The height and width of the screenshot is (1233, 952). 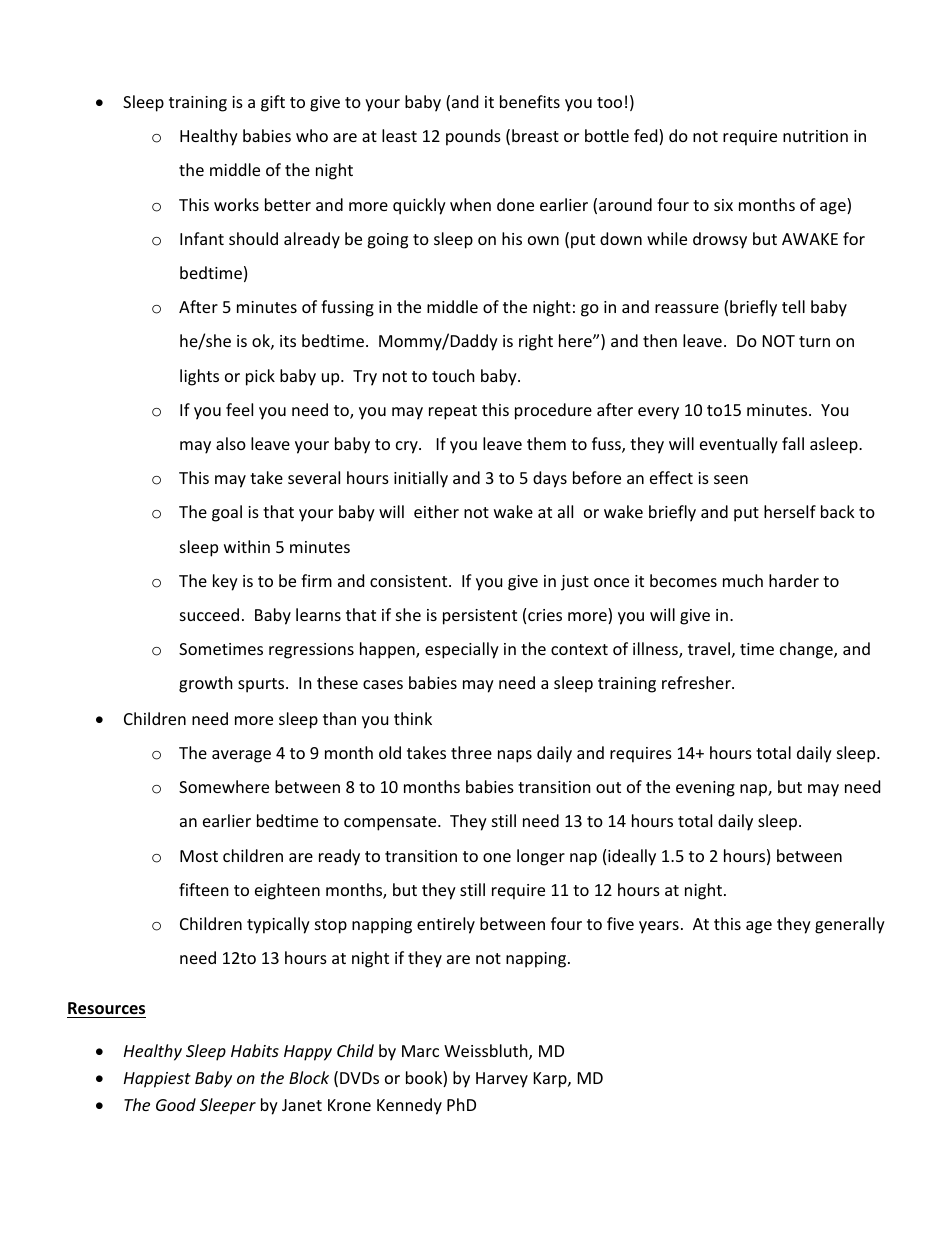 What do you see at coordinates (273, 103) in the screenshot?
I see `gift` at bounding box center [273, 103].
